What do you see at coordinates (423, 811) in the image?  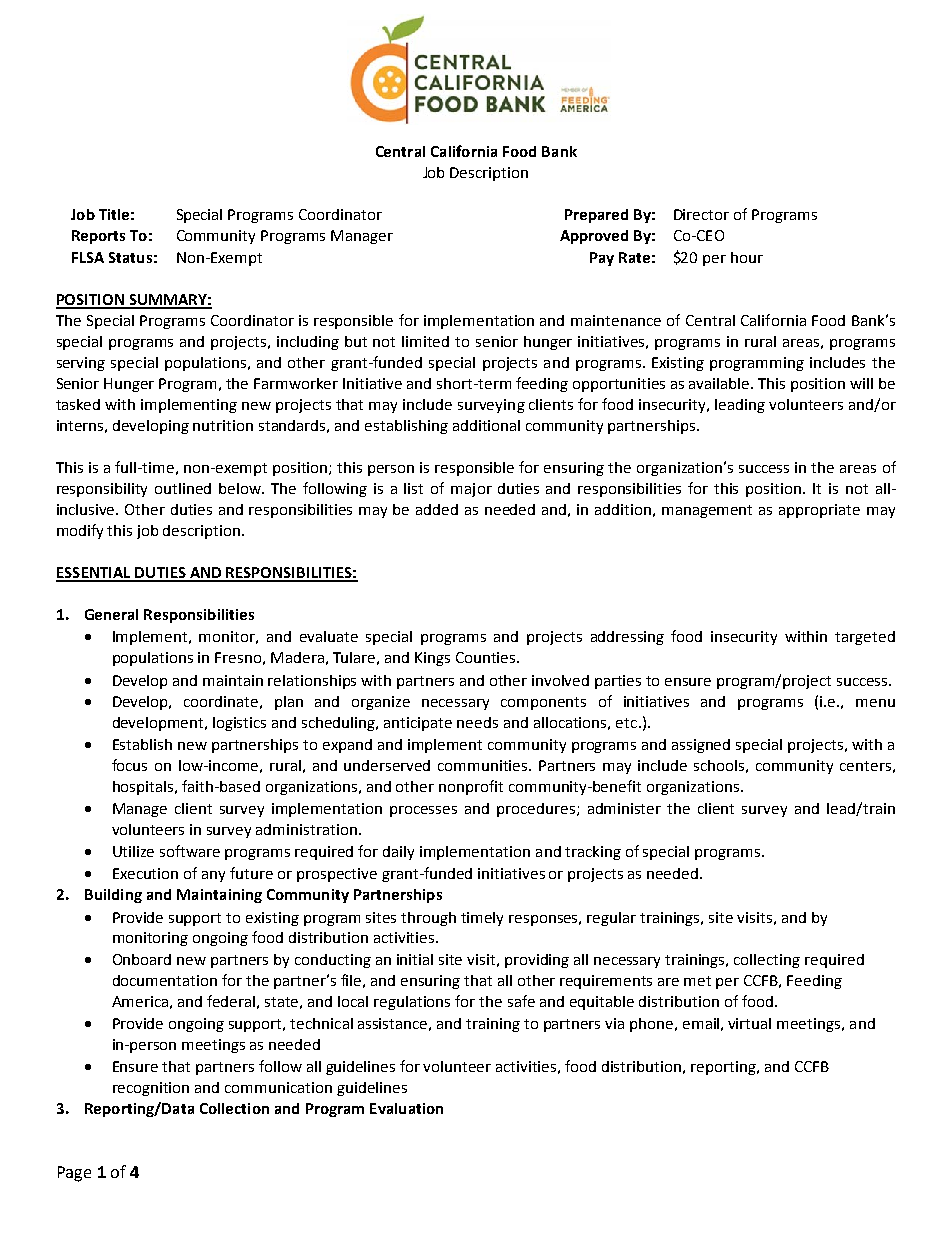 I see `processes` at bounding box center [423, 811].
